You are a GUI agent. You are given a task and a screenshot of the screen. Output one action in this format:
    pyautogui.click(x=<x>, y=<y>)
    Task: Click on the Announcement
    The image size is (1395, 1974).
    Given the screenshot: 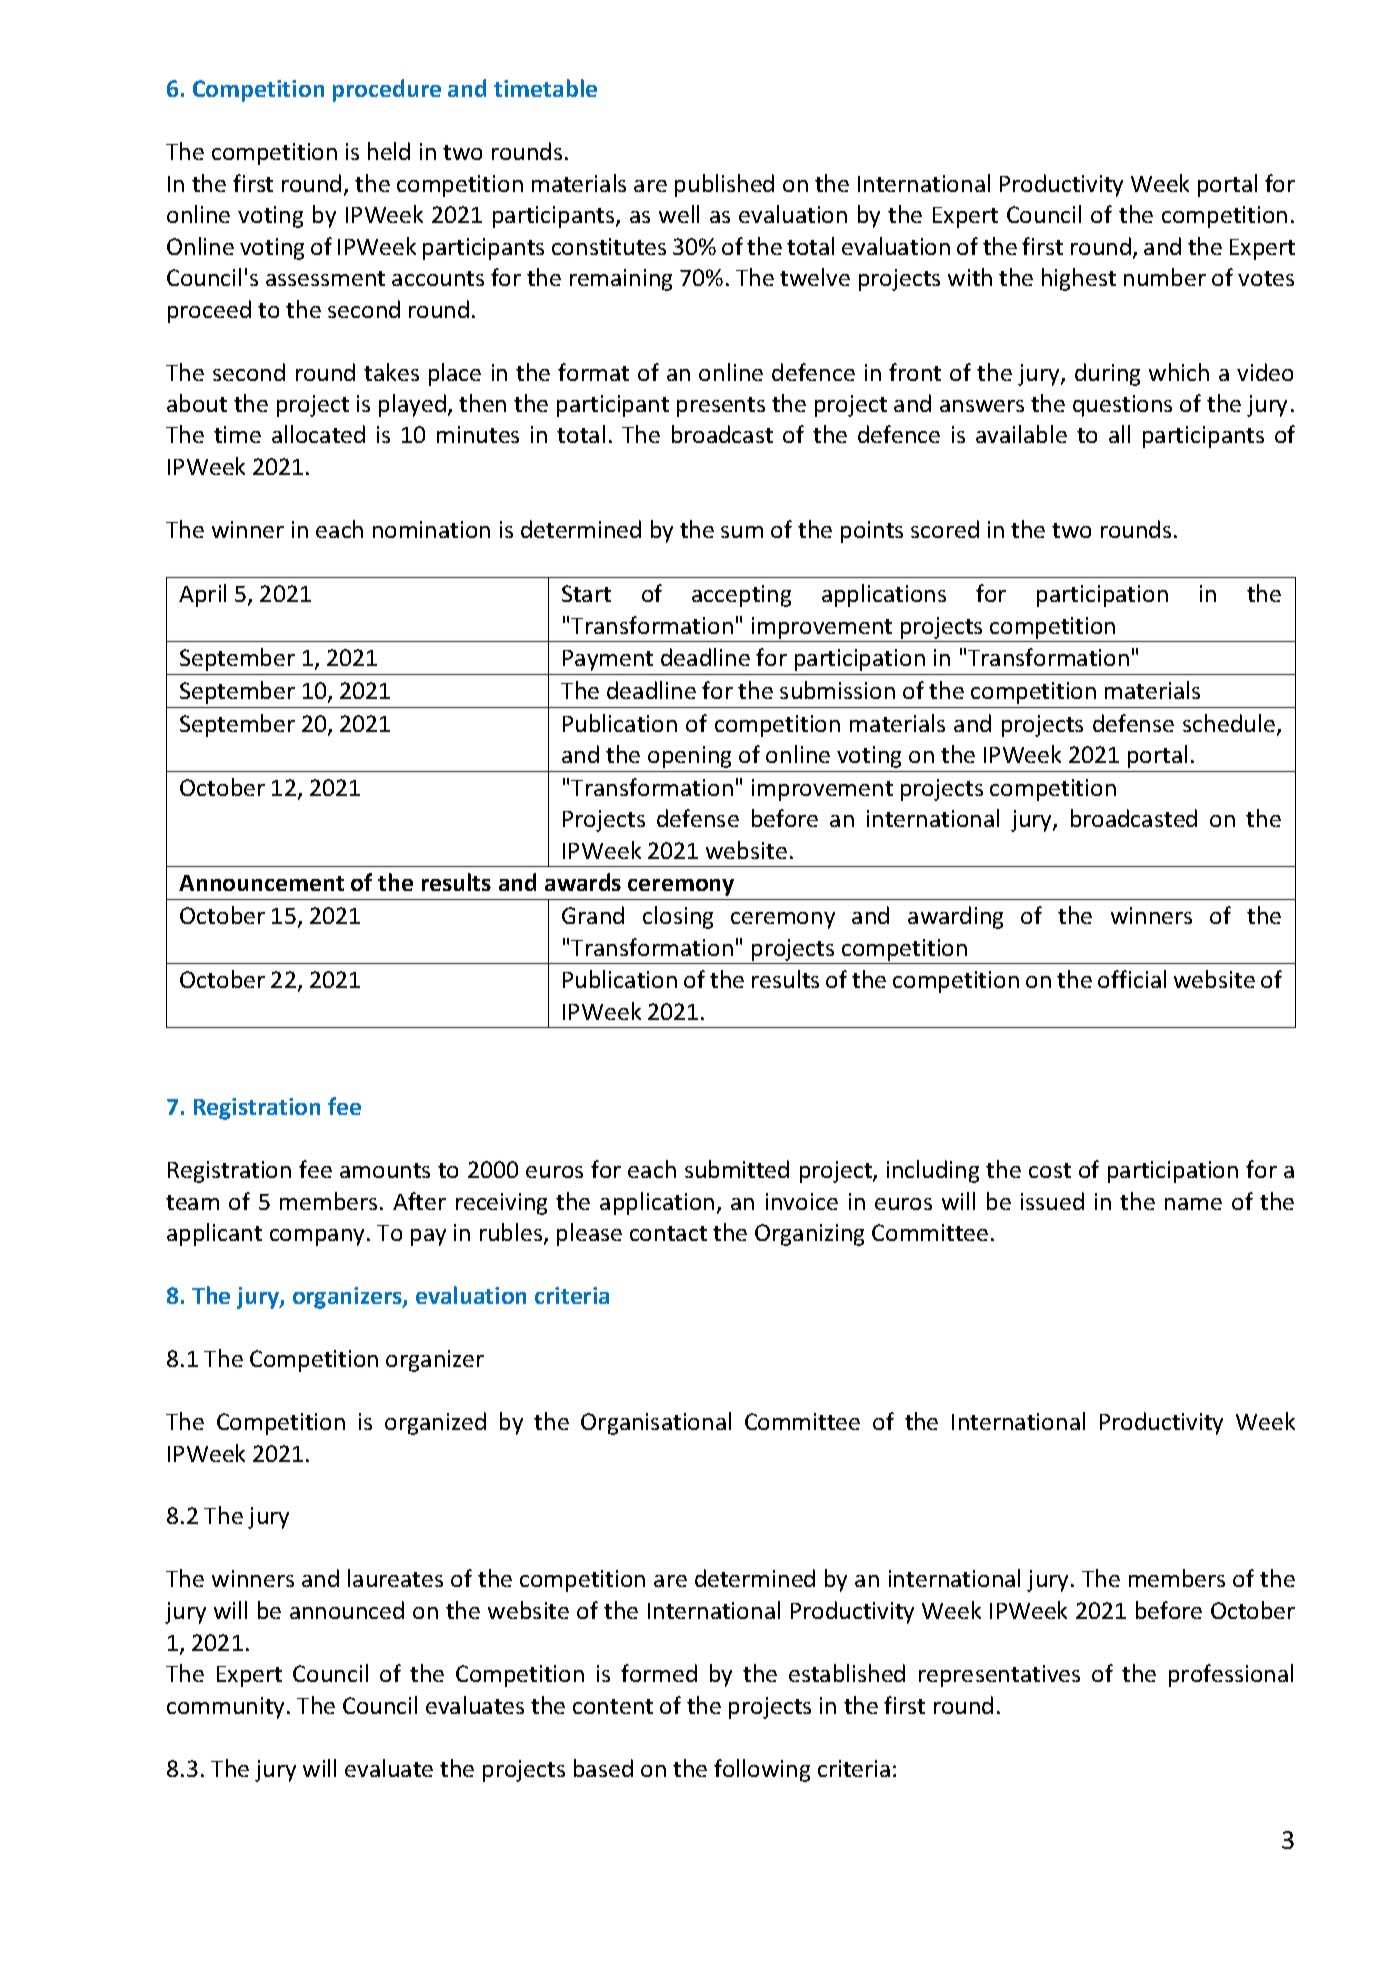 What is the action you would take?
    pyautogui.click(x=261, y=883)
